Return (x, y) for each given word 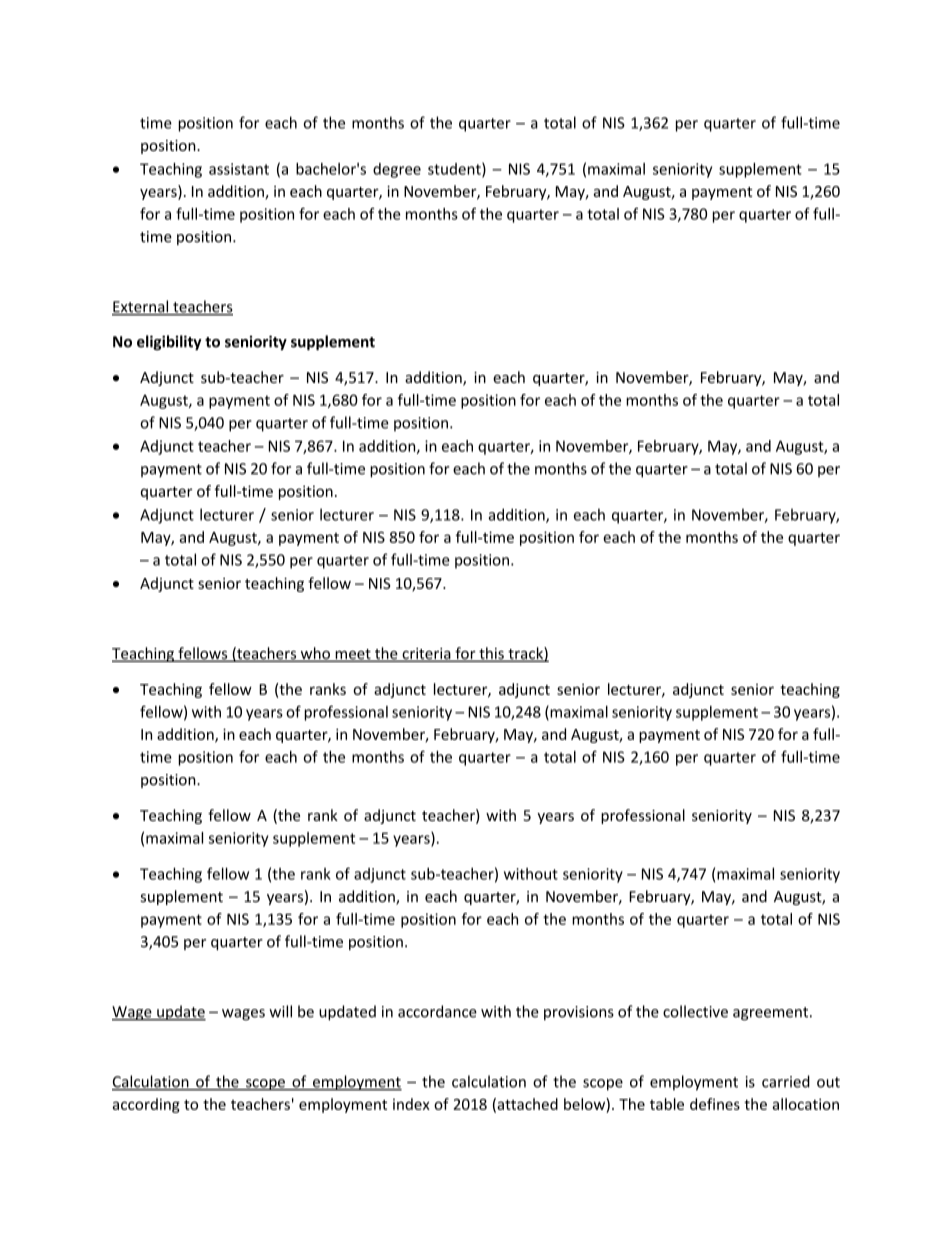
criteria (426, 655)
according (146, 1105)
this (491, 654)
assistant (239, 169)
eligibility (169, 343)
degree (397, 170)
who (315, 654)
